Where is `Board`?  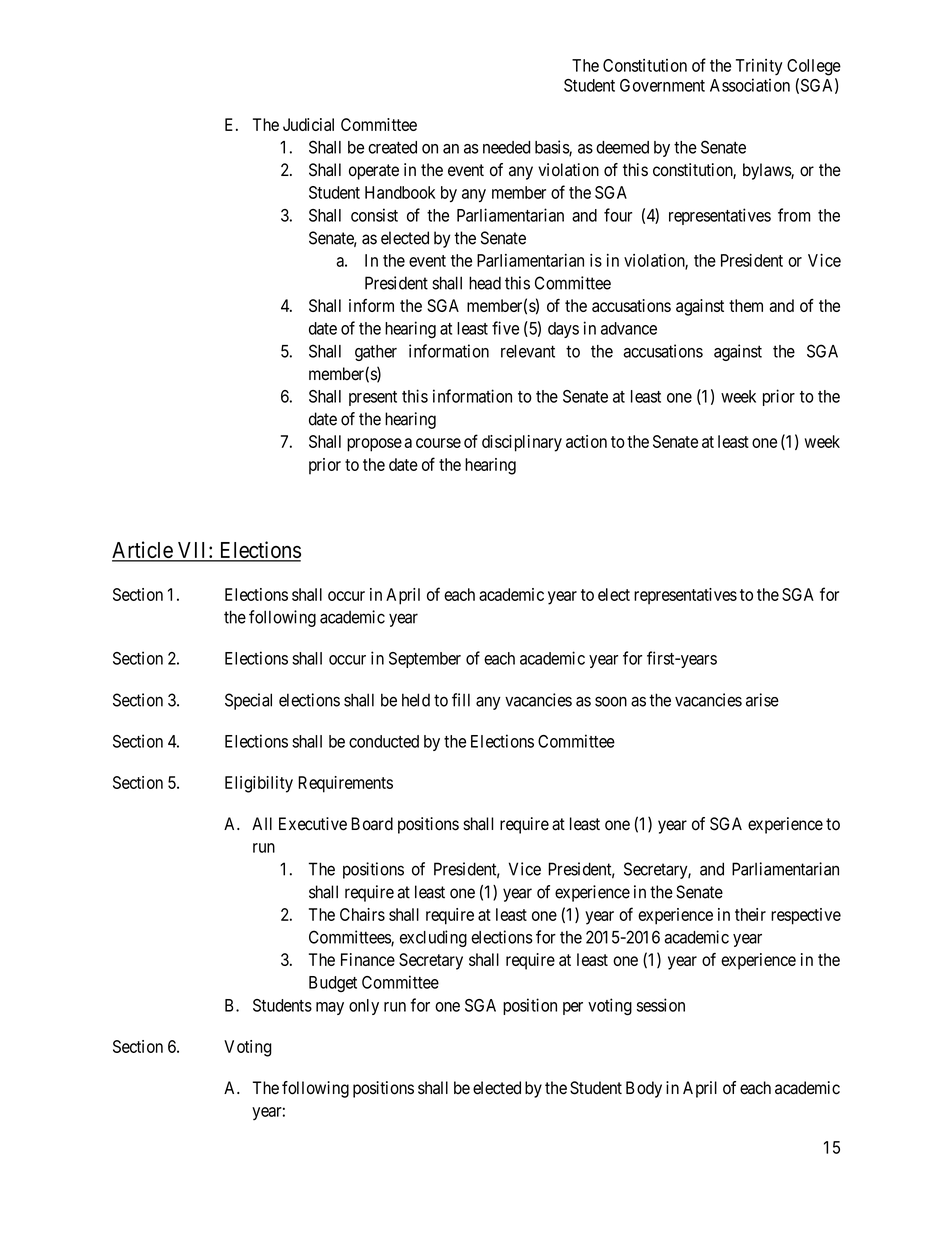 Board is located at coordinates (372, 824).
